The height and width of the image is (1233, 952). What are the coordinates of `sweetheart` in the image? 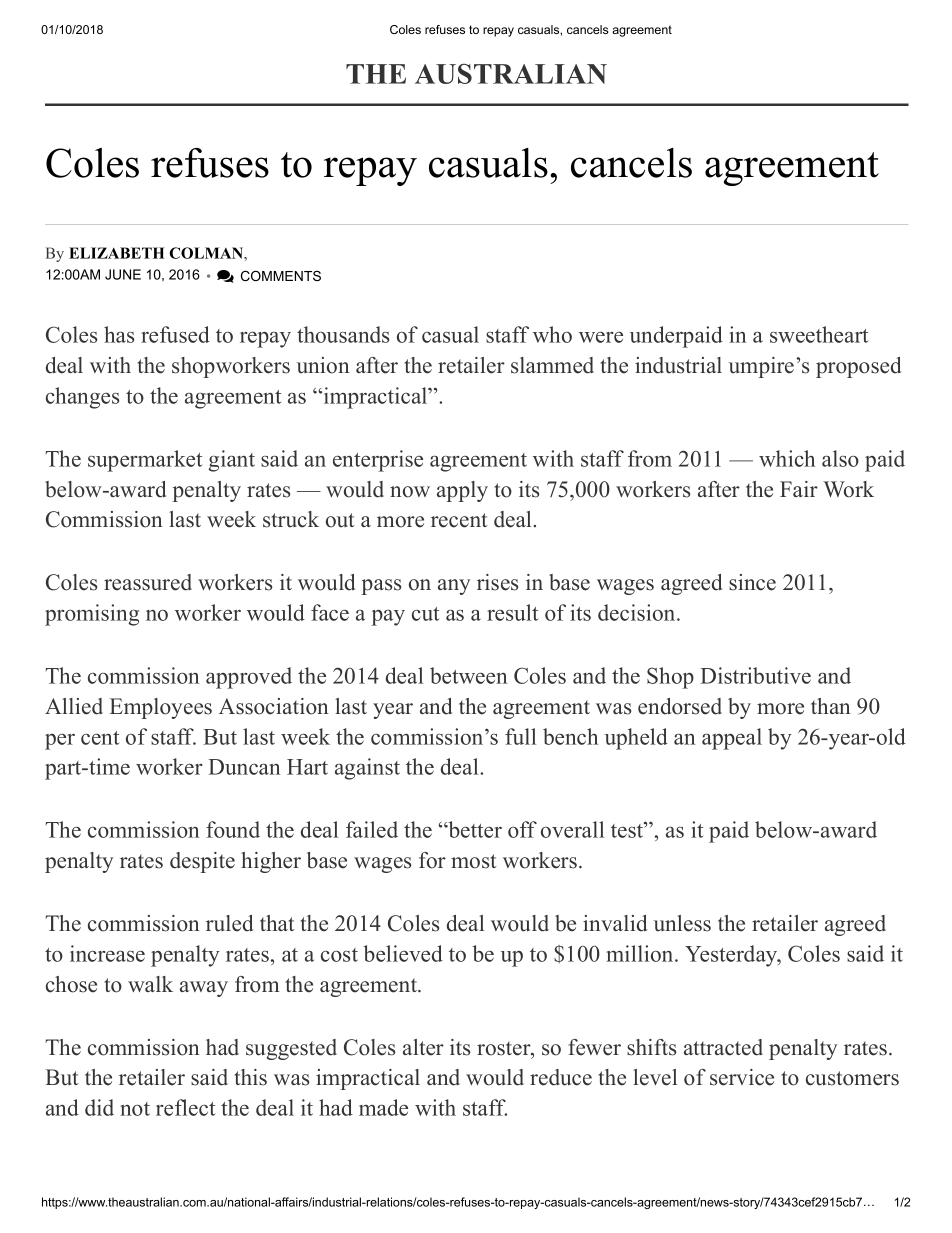 It's located at (819, 334).
